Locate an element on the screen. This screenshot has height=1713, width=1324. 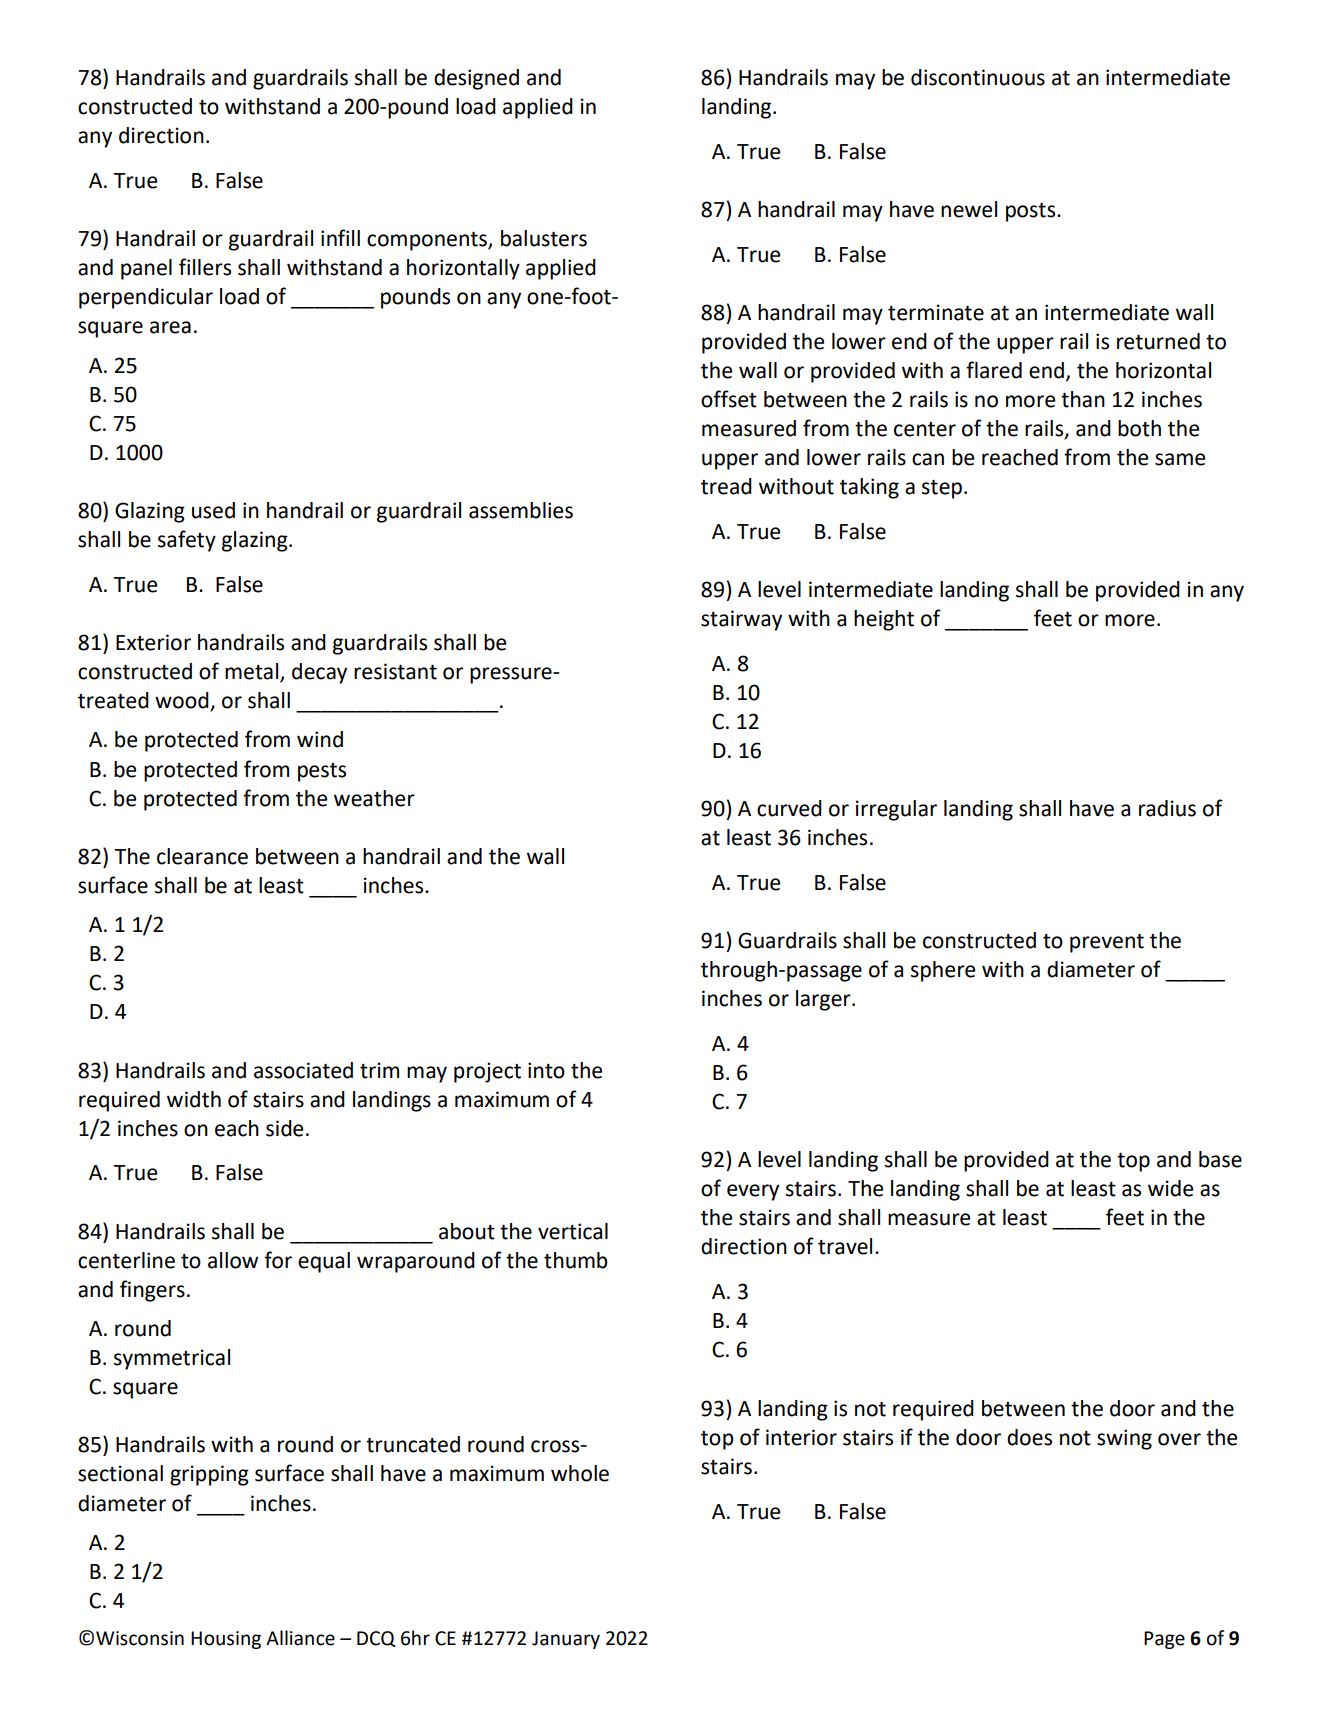
designed is located at coordinates (476, 79).
